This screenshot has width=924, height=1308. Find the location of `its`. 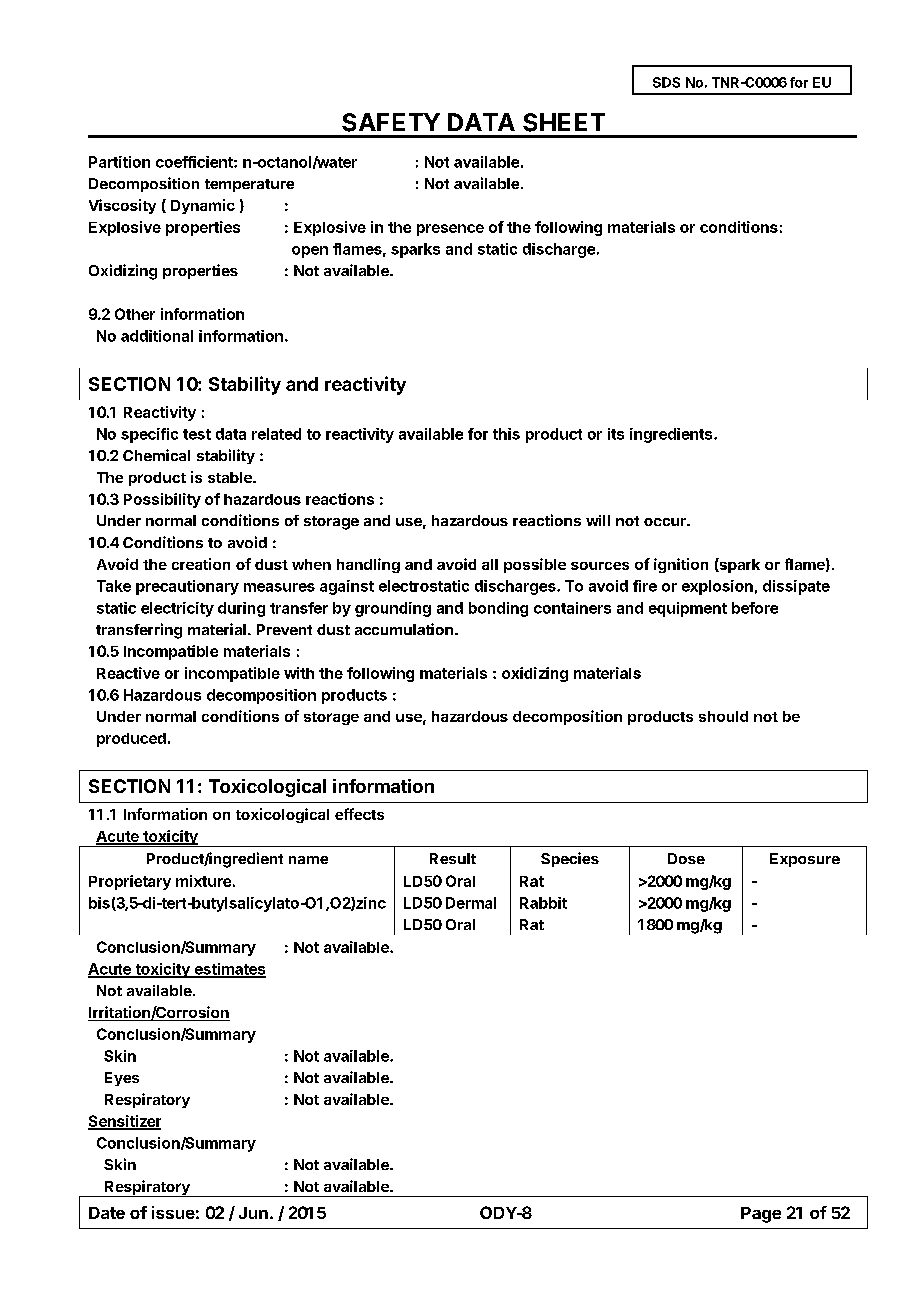

its is located at coordinates (616, 434).
